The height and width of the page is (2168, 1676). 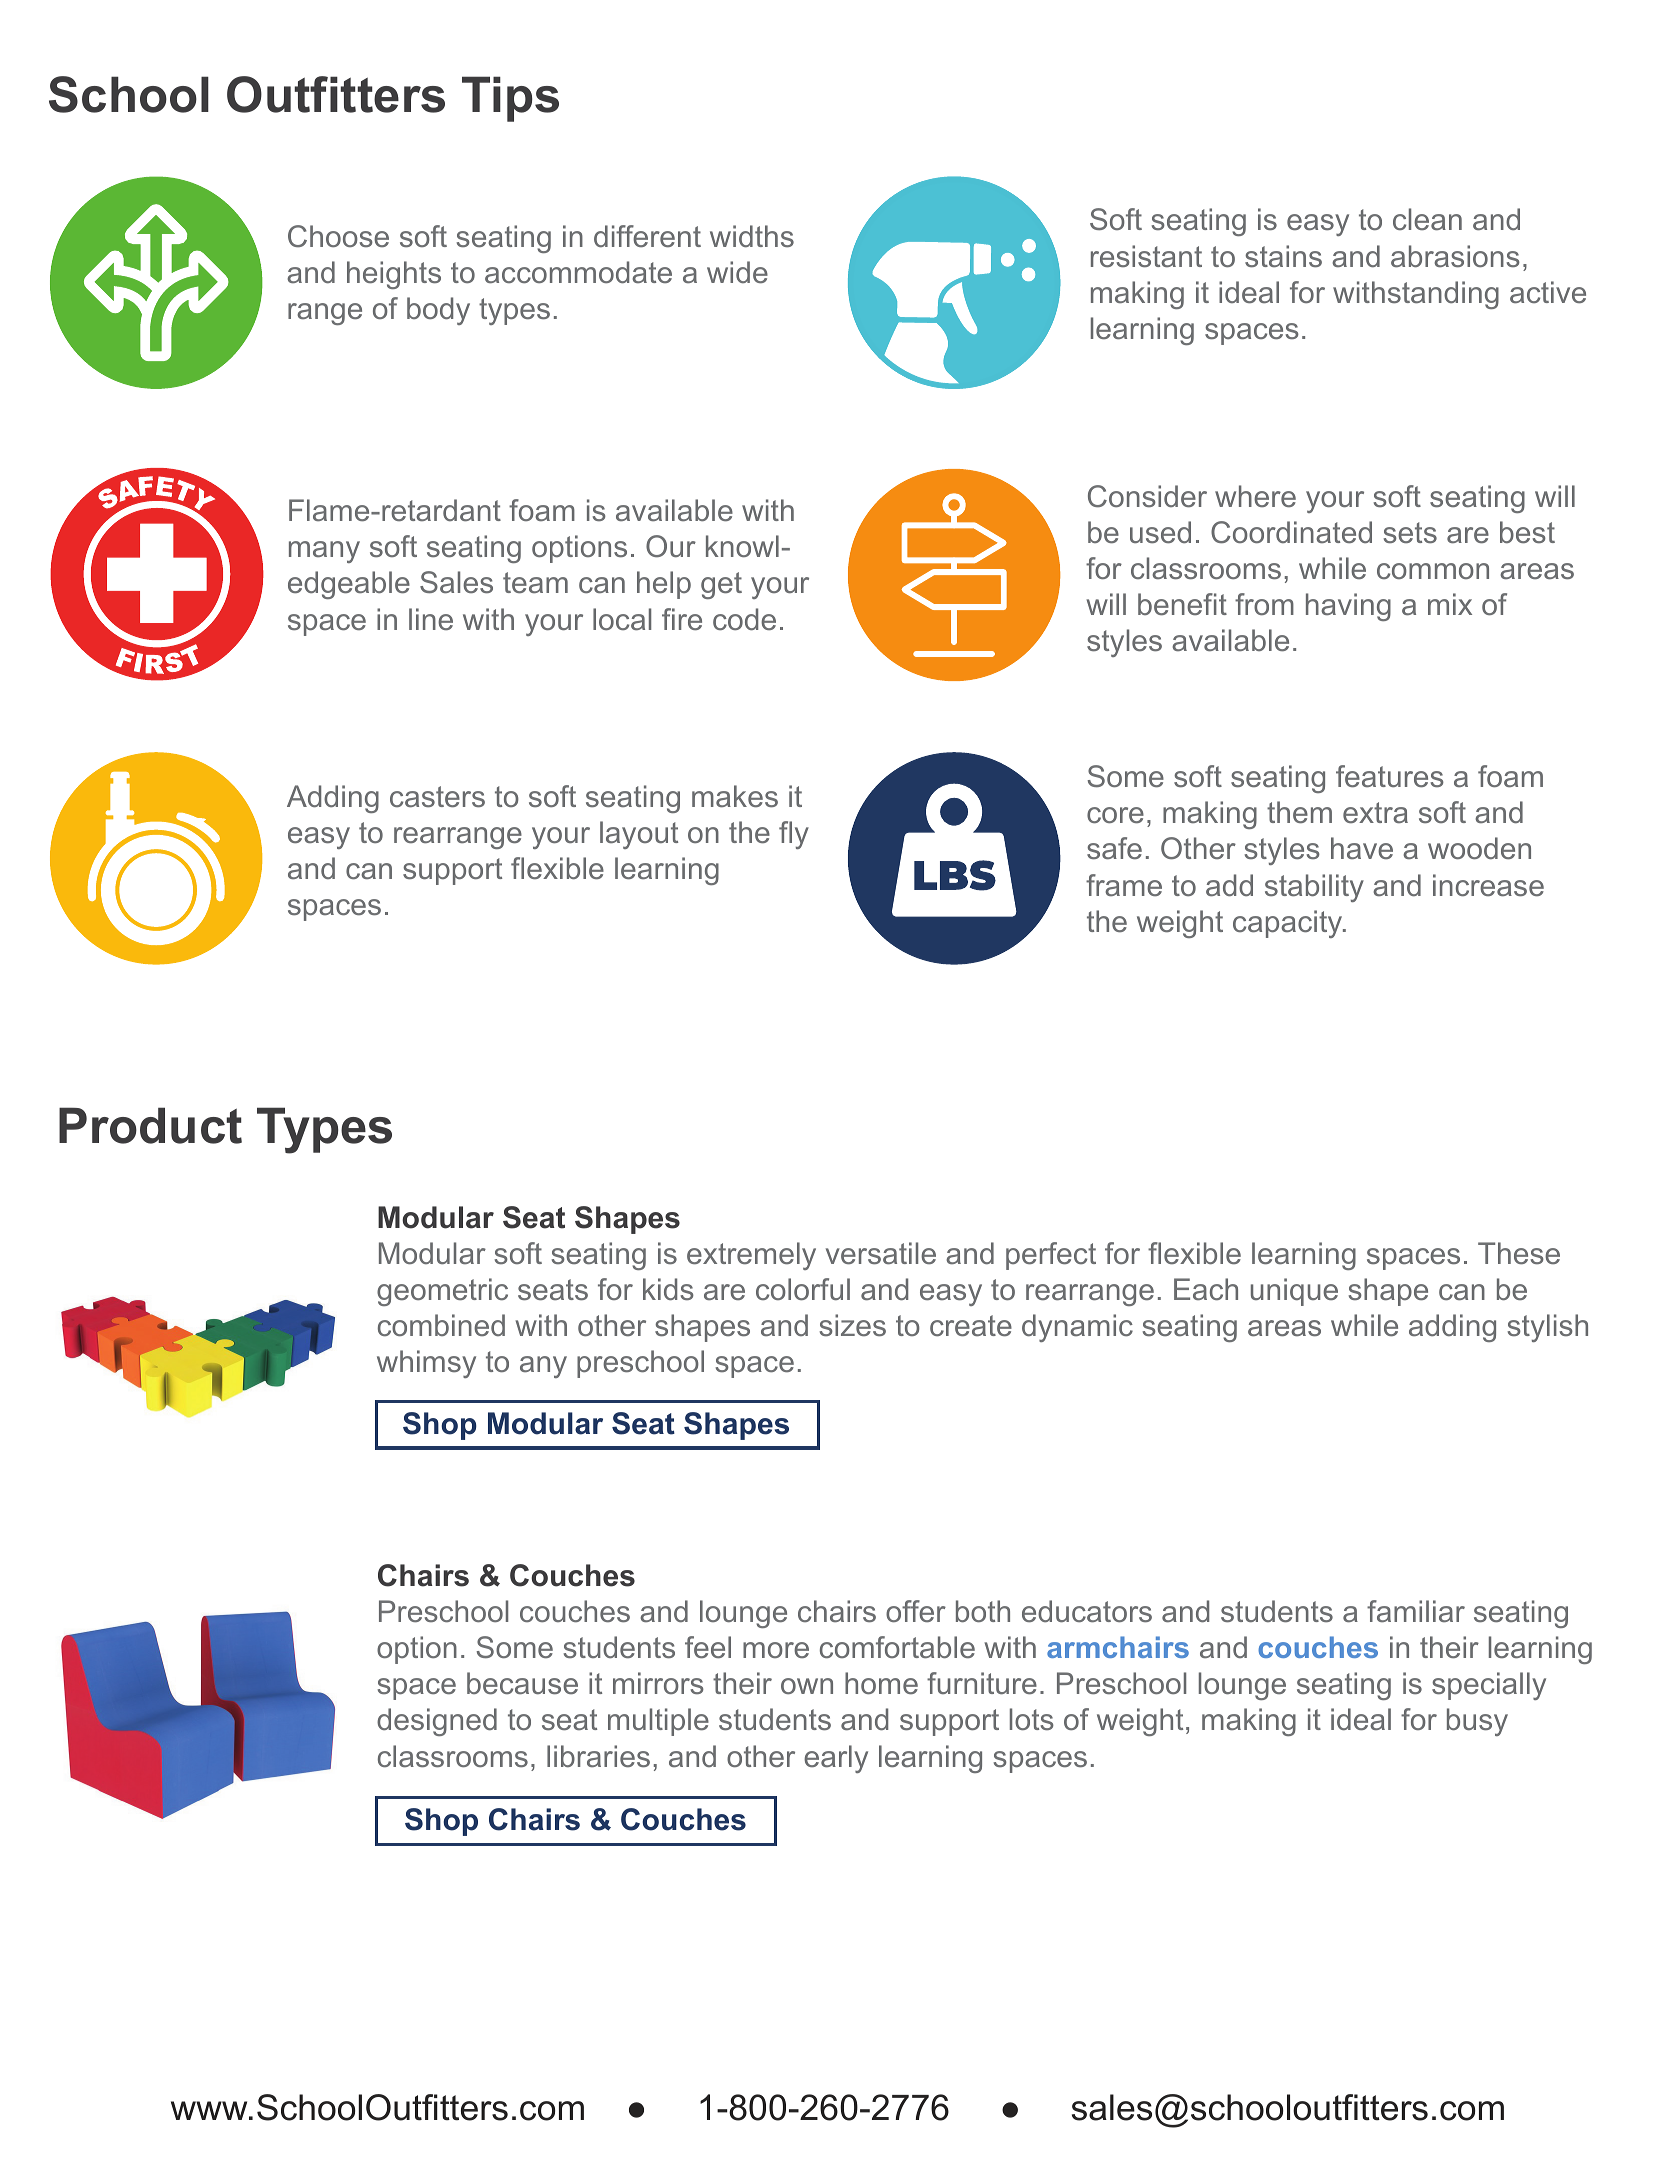 I want to click on unique, so click(x=1294, y=1292).
